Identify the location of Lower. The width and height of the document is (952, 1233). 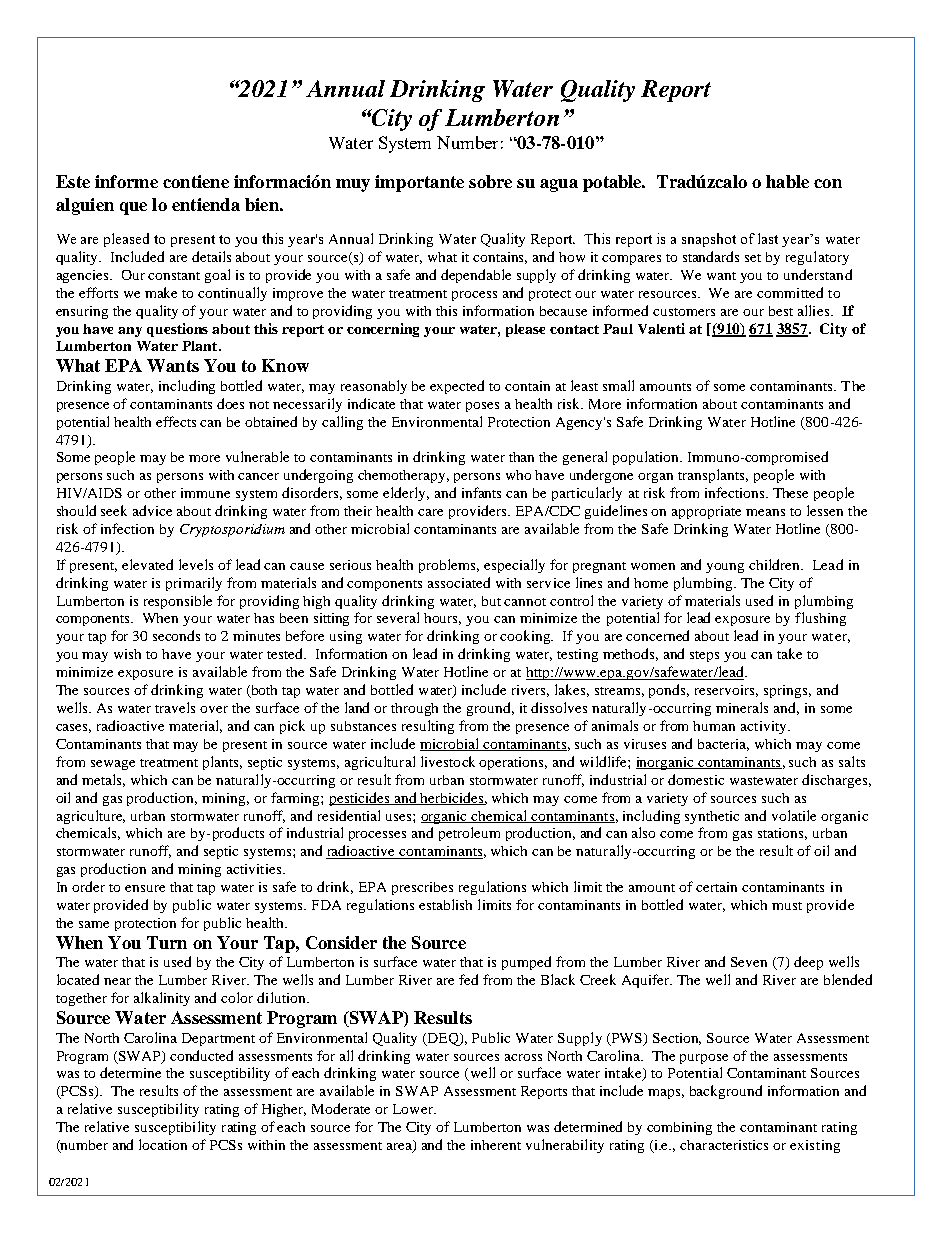
(414, 1109).
